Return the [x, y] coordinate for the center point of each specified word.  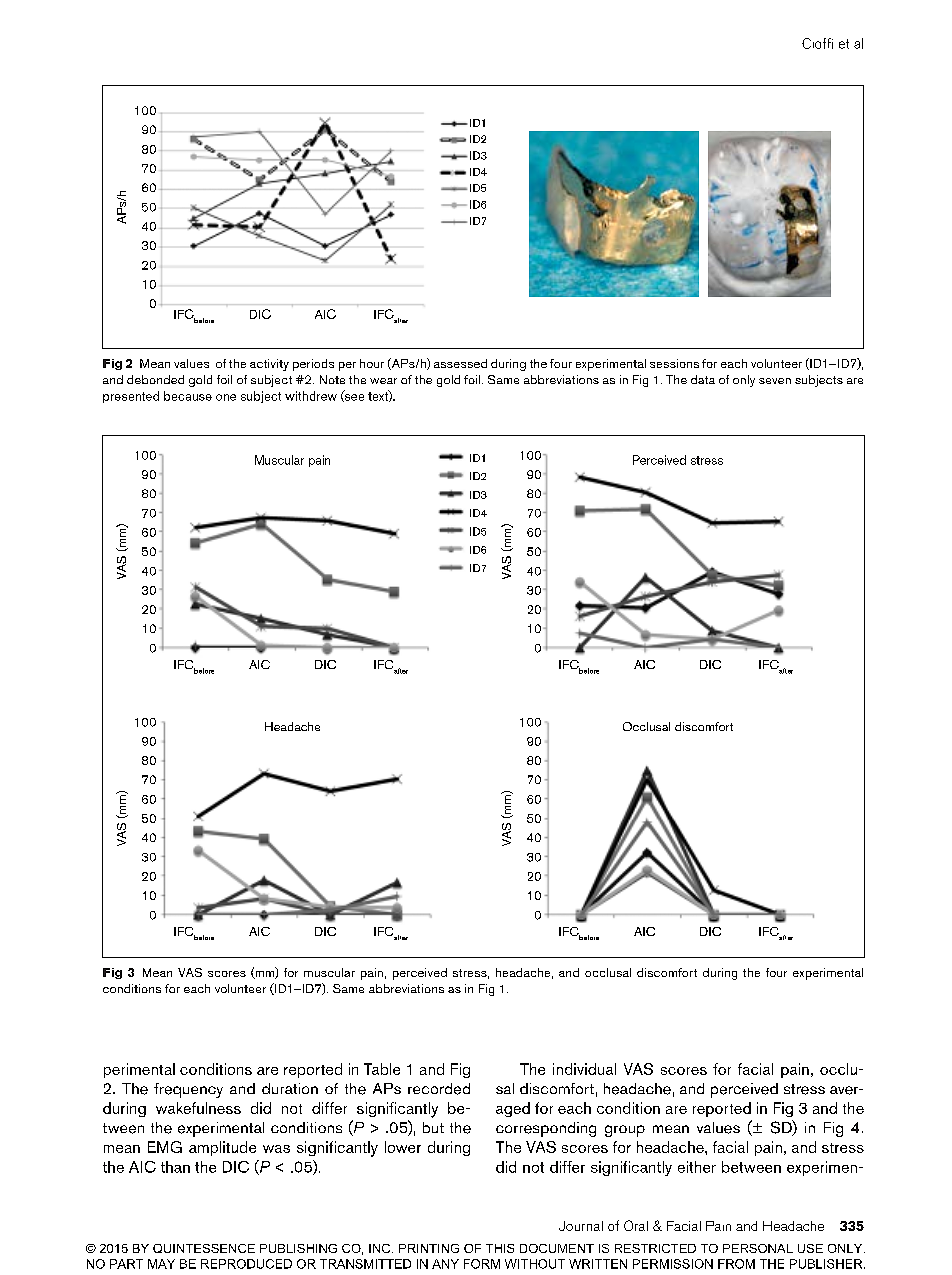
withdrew [311, 396]
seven [775, 381]
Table [382, 1069]
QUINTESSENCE [204, 1248]
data [703, 379]
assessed [460, 363]
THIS [500, 1248]
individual [584, 1069]
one [226, 397]
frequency [188, 1090]
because [188, 396]
